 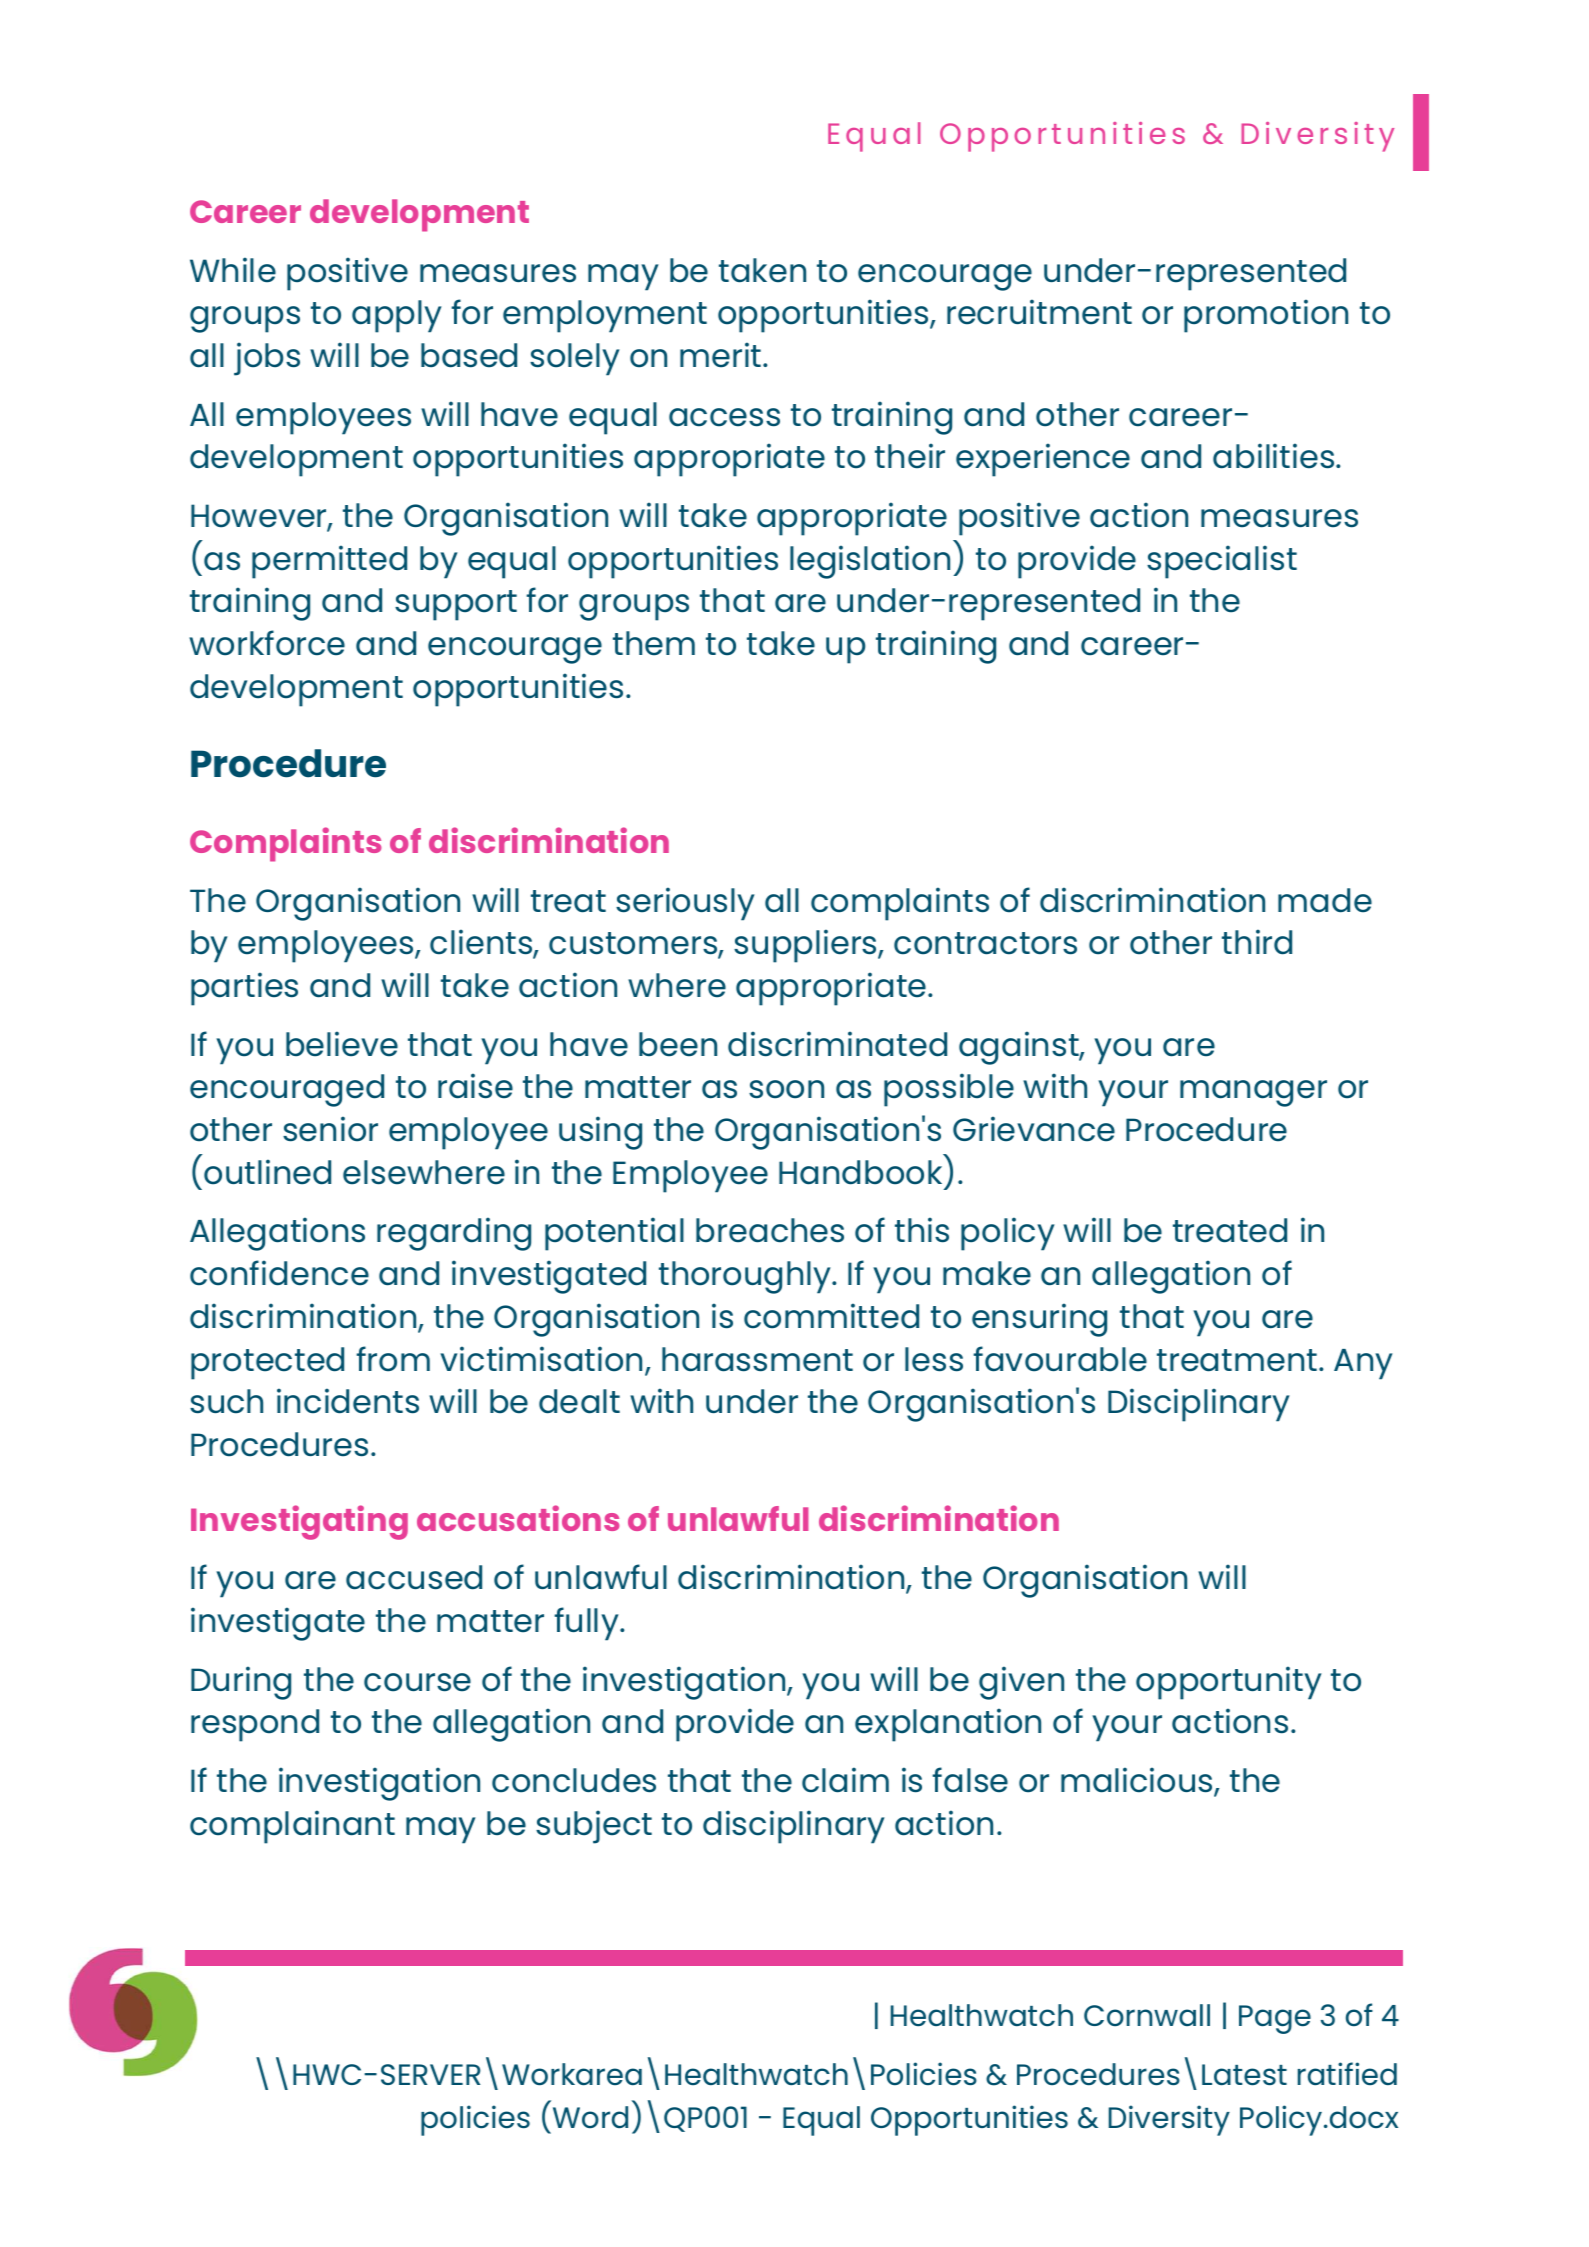 What do you see at coordinates (330, 1129) in the image?
I see `senior` at bounding box center [330, 1129].
